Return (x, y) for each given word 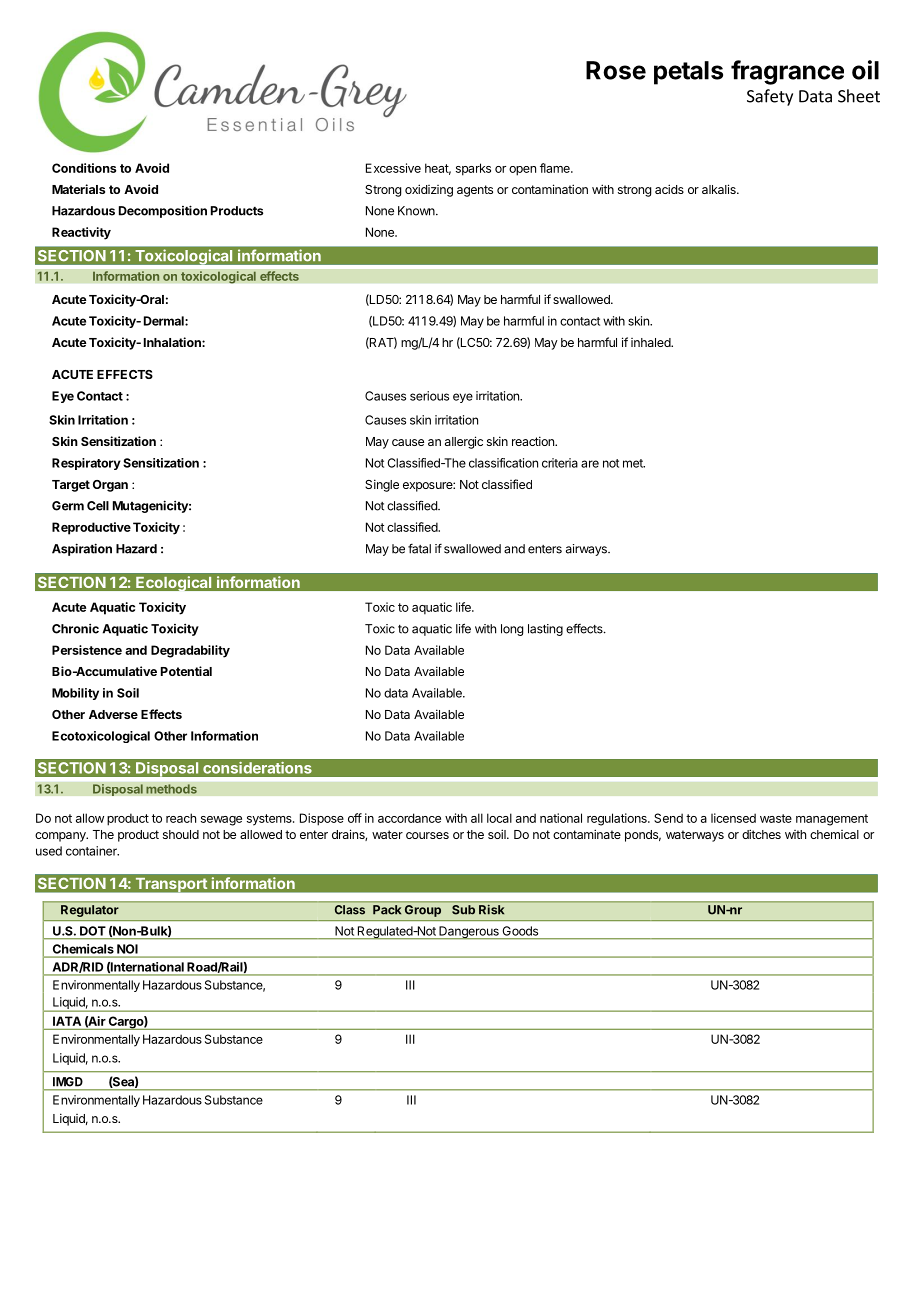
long (512, 630)
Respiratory (86, 464)
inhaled (651, 342)
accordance (409, 818)
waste (776, 818)
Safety (770, 97)
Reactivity (81, 233)
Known (417, 211)
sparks (473, 169)
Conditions (84, 168)
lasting (545, 630)
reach (181, 818)
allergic (464, 442)
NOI (127, 949)
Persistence (87, 650)
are (590, 464)
